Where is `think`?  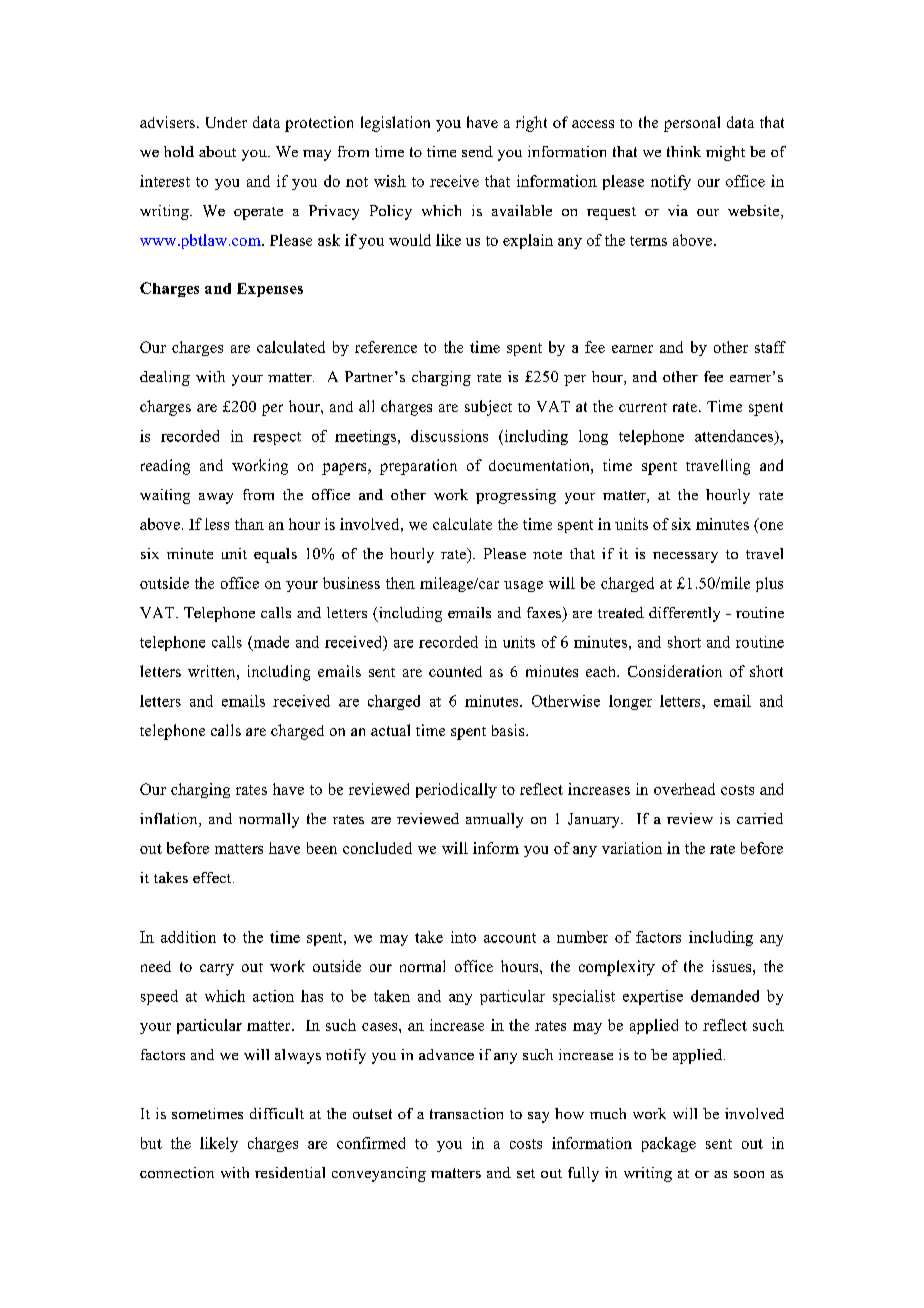 think is located at coordinates (684, 151).
